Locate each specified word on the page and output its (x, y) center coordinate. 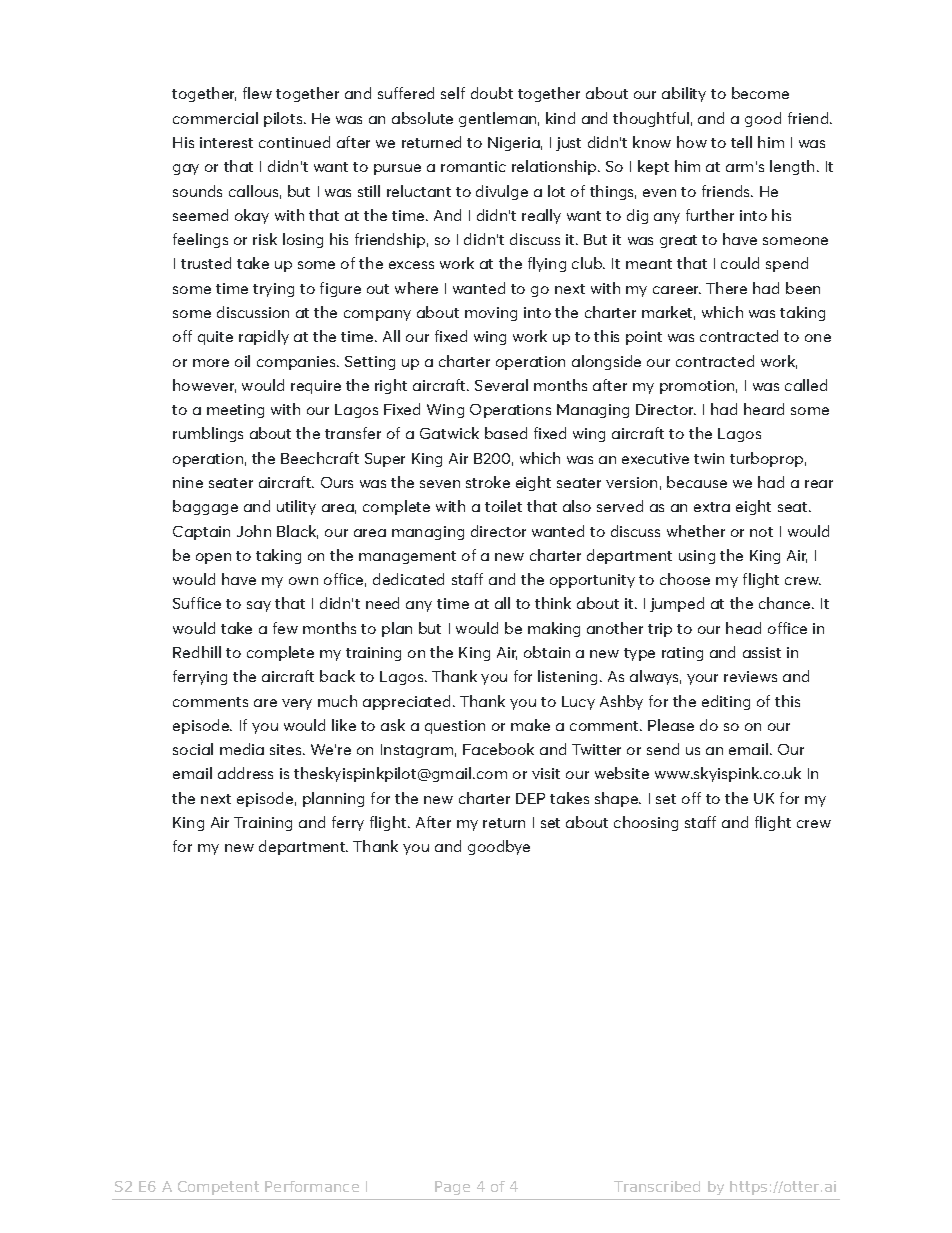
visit (546, 773)
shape (618, 799)
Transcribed (657, 1186)
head (743, 628)
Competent (218, 1188)
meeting (235, 411)
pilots (284, 119)
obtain (547, 652)
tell (741, 142)
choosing (646, 823)
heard (764, 409)
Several (501, 385)
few (285, 628)
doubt (492, 93)
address (245, 773)
